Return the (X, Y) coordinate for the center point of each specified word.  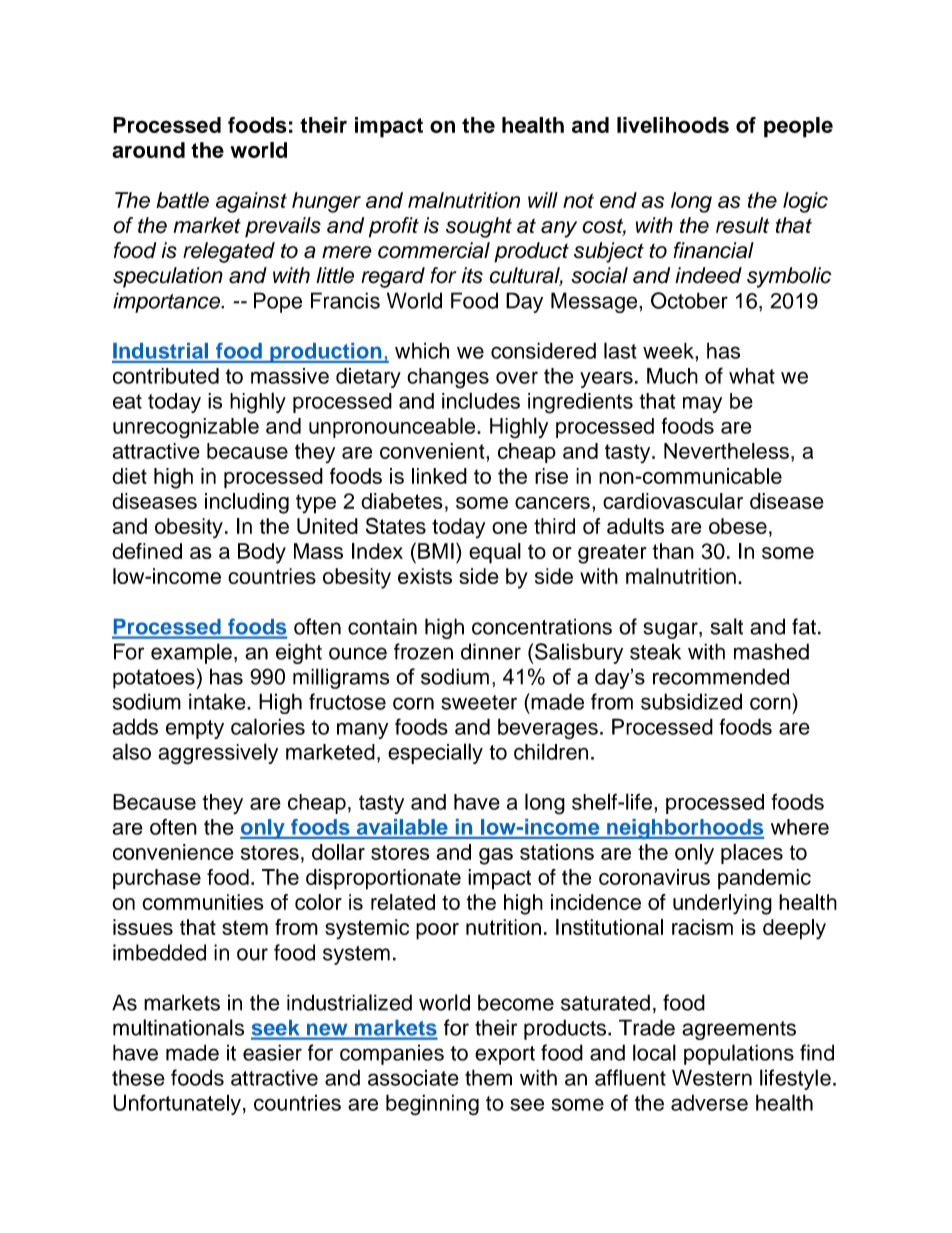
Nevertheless (726, 451)
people (798, 127)
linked (439, 476)
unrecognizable (186, 428)
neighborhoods (684, 829)
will (543, 200)
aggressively (218, 754)
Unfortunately (177, 1104)
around (148, 150)
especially (435, 753)
